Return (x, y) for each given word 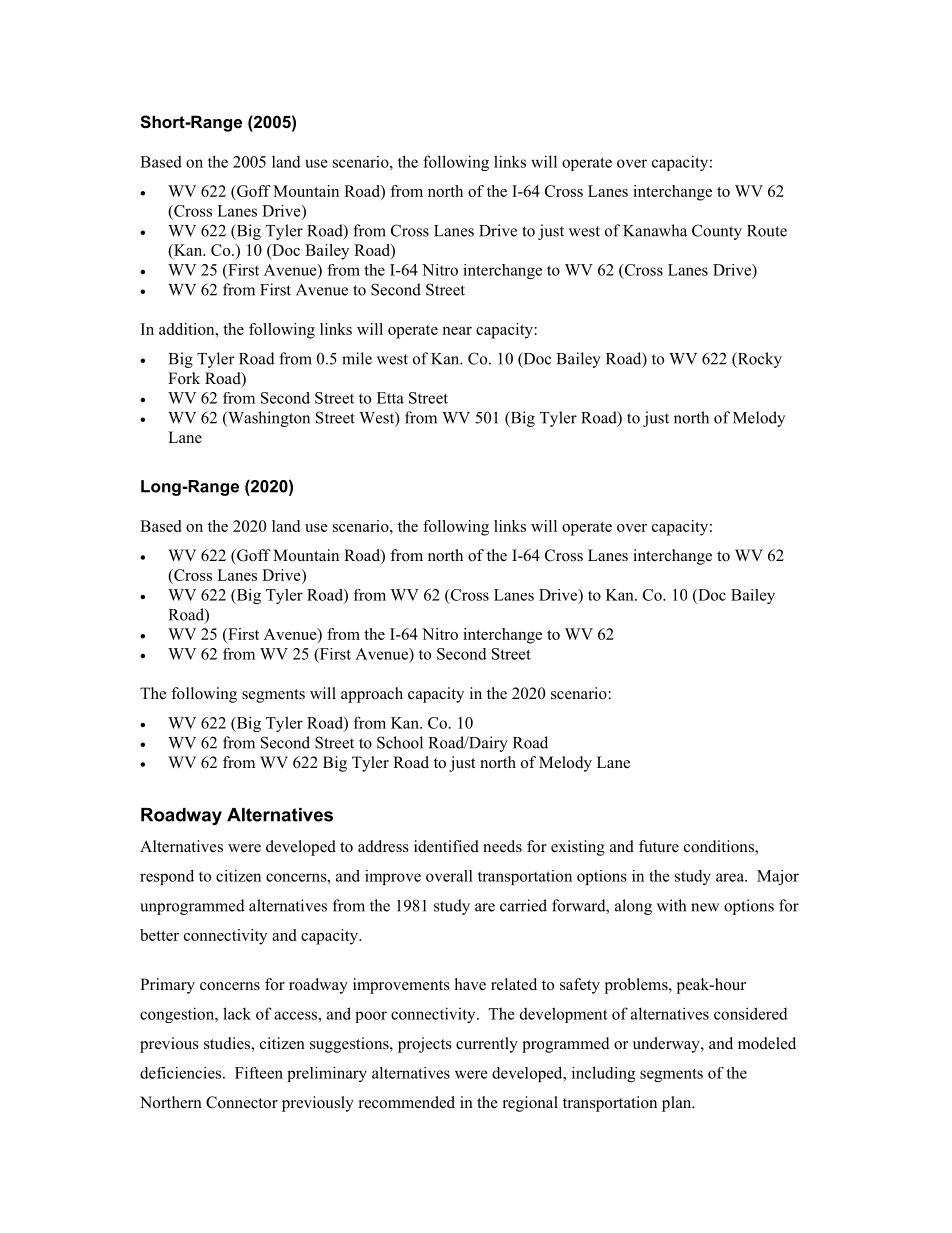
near (457, 331)
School (400, 742)
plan (678, 1104)
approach (372, 695)
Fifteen (259, 1073)
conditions (720, 847)
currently (487, 1045)
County (717, 232)
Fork (184, 378)
